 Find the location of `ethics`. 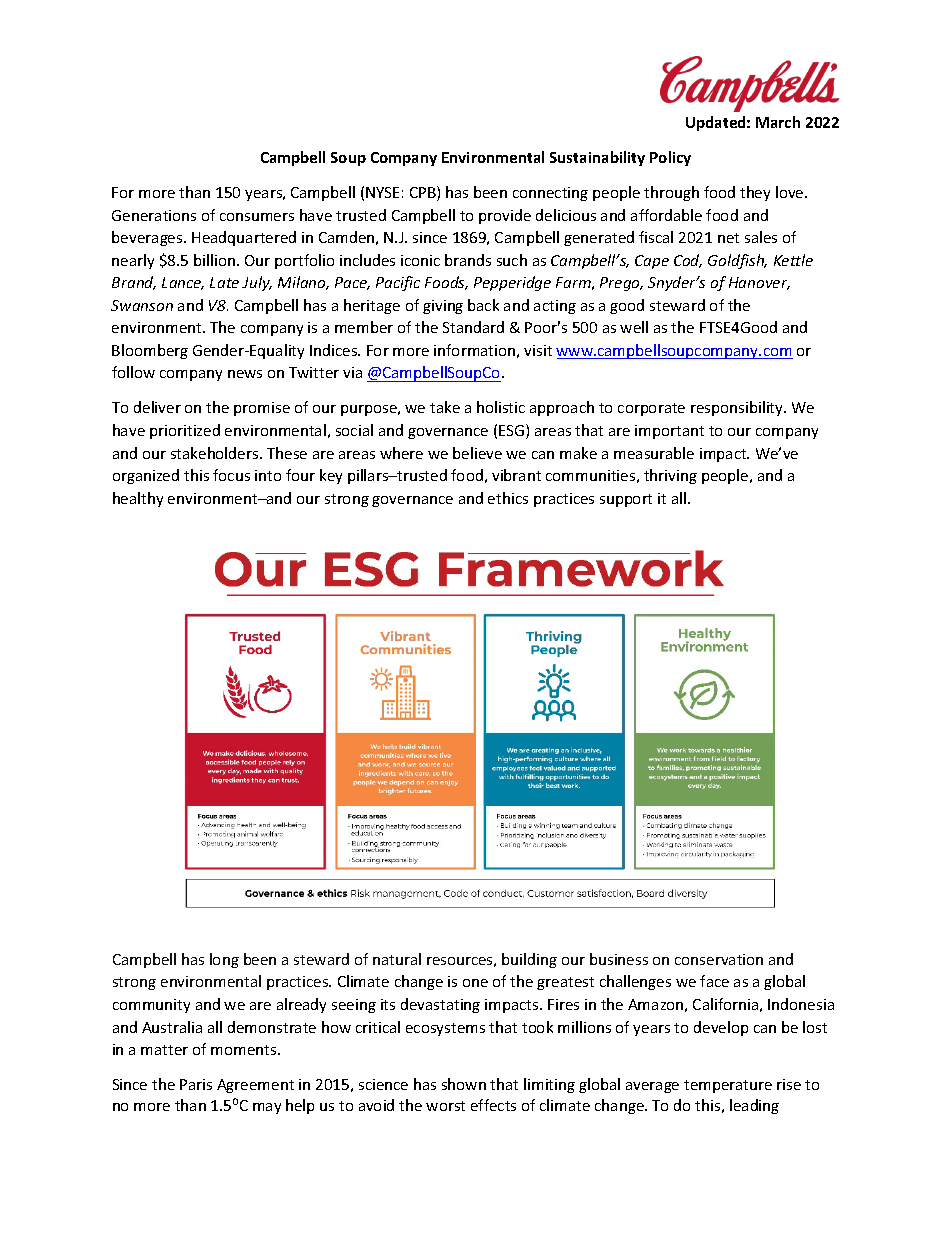

ethics is located at coordinates (508, 498).
